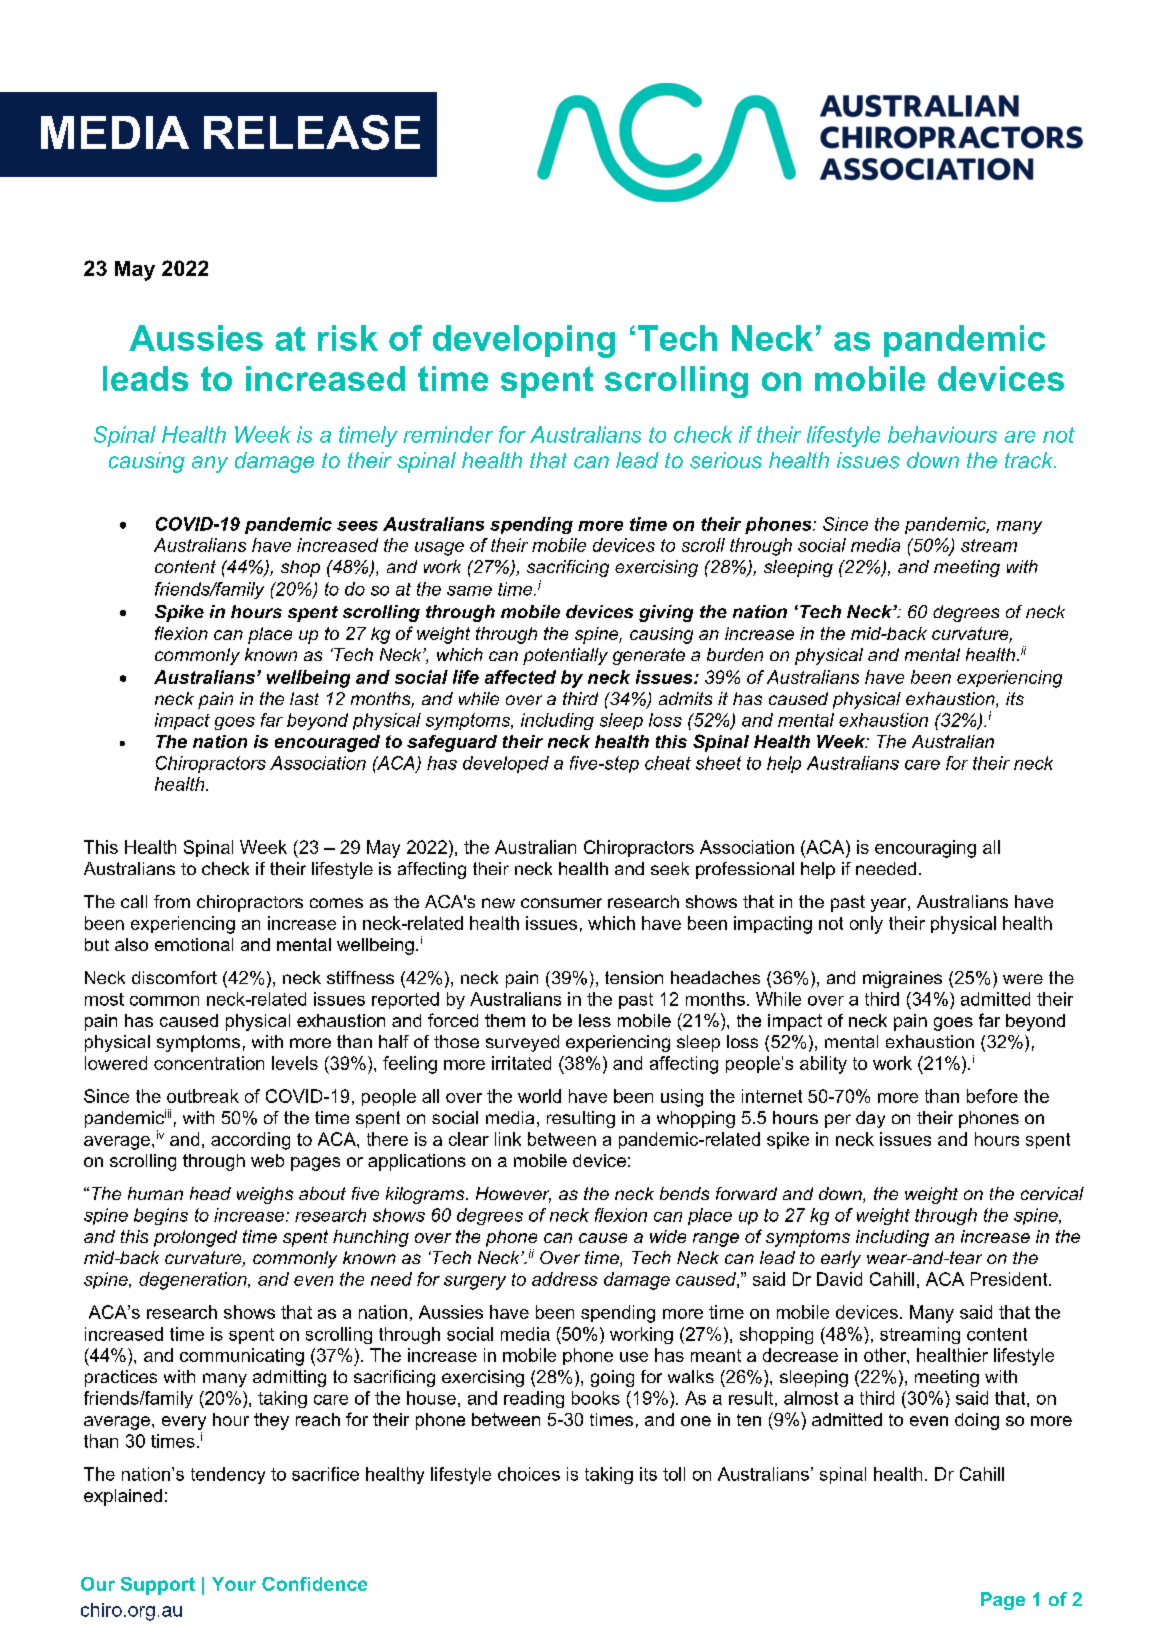 This image has width=1166, height=1649. What do you see at coordinates (234, 1584) in the image?
I see `Your` at bounding box center [234, 1584].
